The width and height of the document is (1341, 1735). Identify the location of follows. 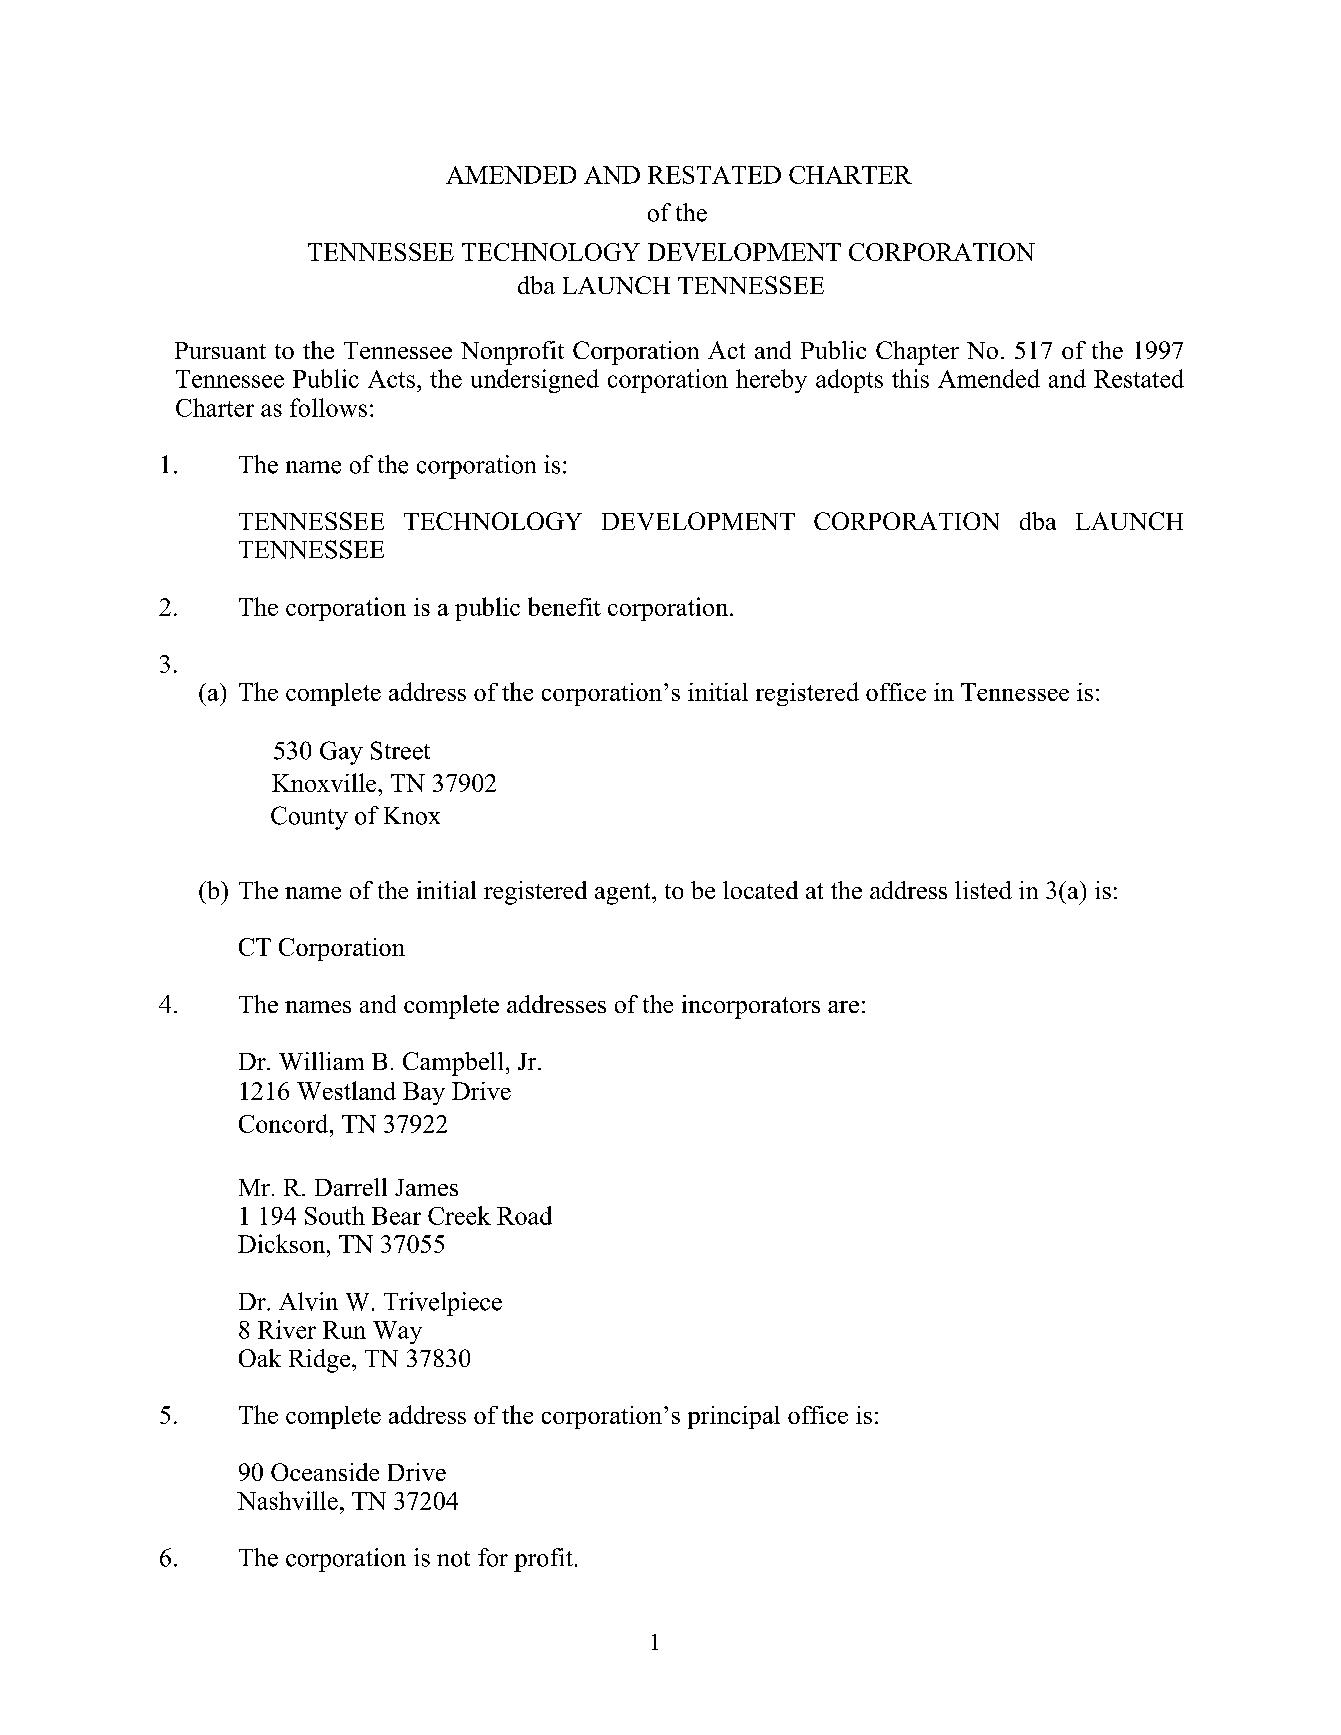
(328, 407).
